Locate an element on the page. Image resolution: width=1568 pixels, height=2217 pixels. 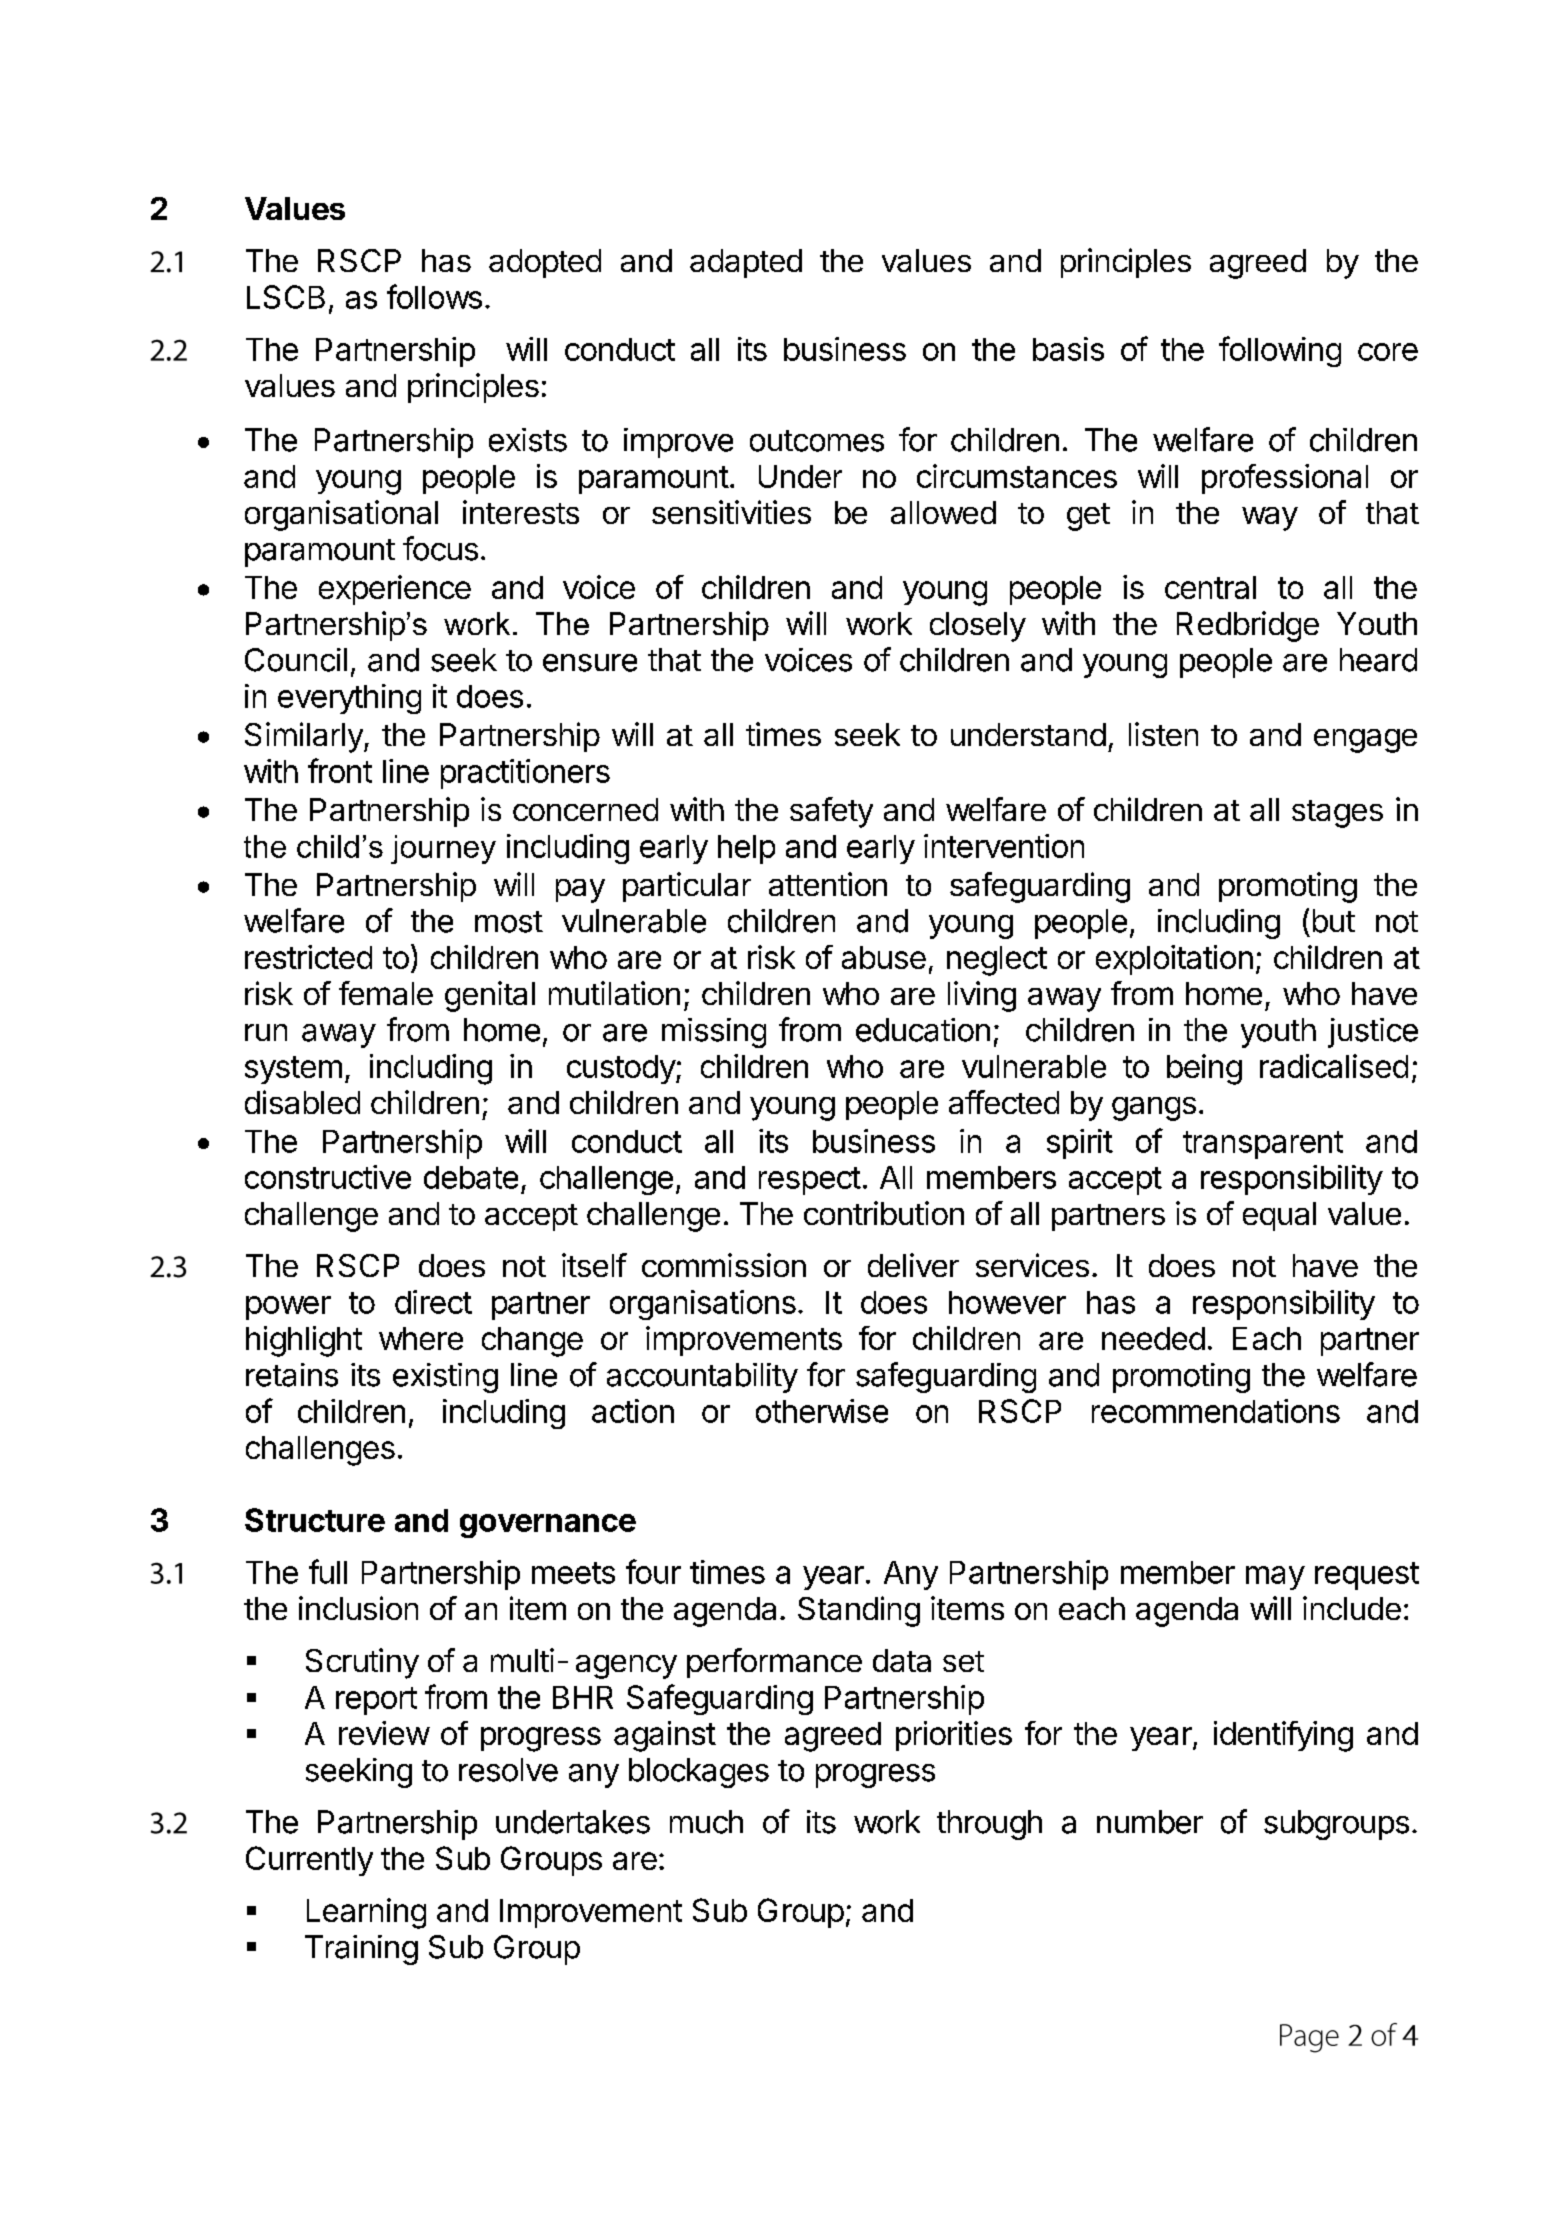
everything is located at coordinates (349, 699).
